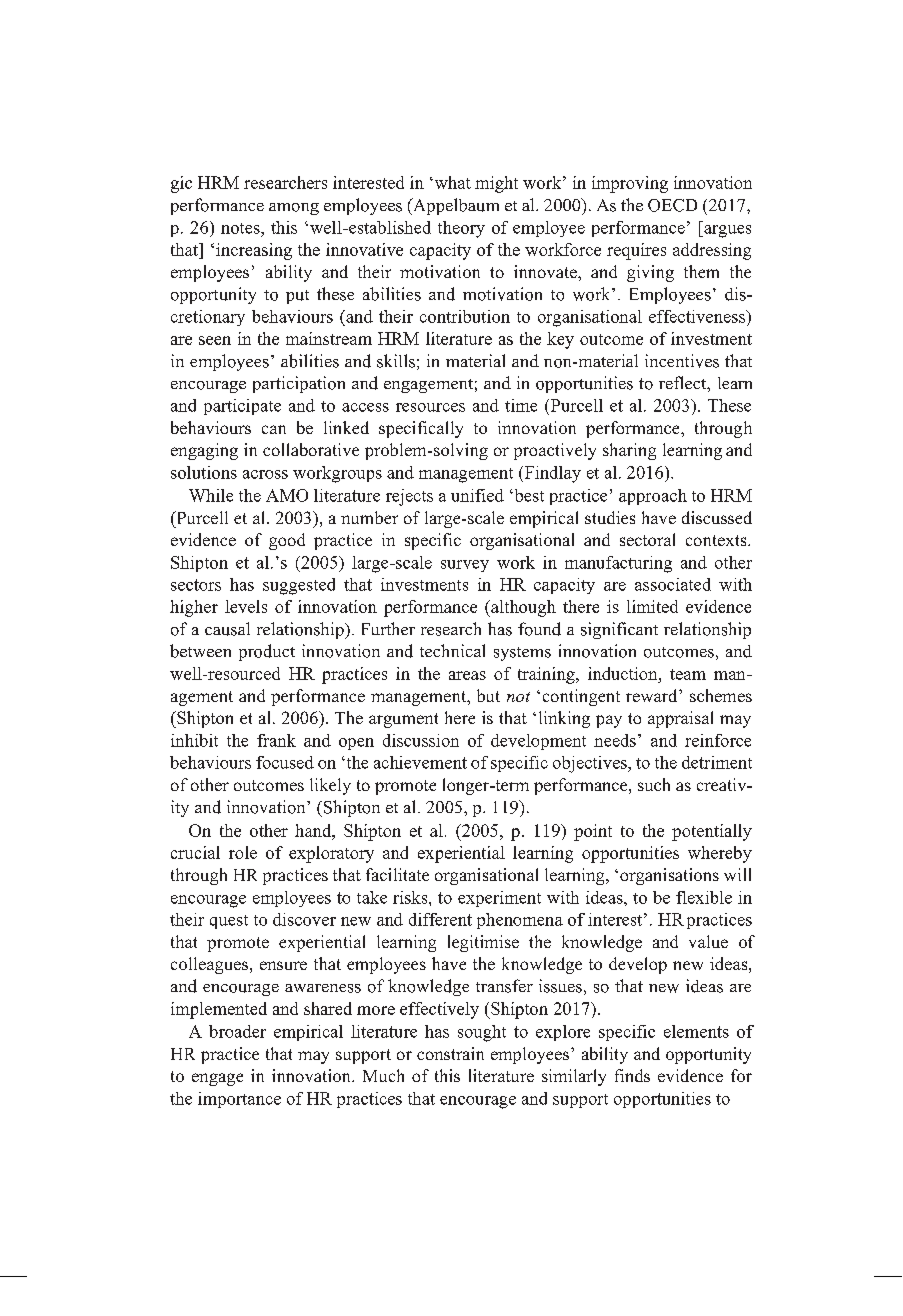  Describe the element at coordinates (265, 474) in the screenshot. I see `across` at that location.
